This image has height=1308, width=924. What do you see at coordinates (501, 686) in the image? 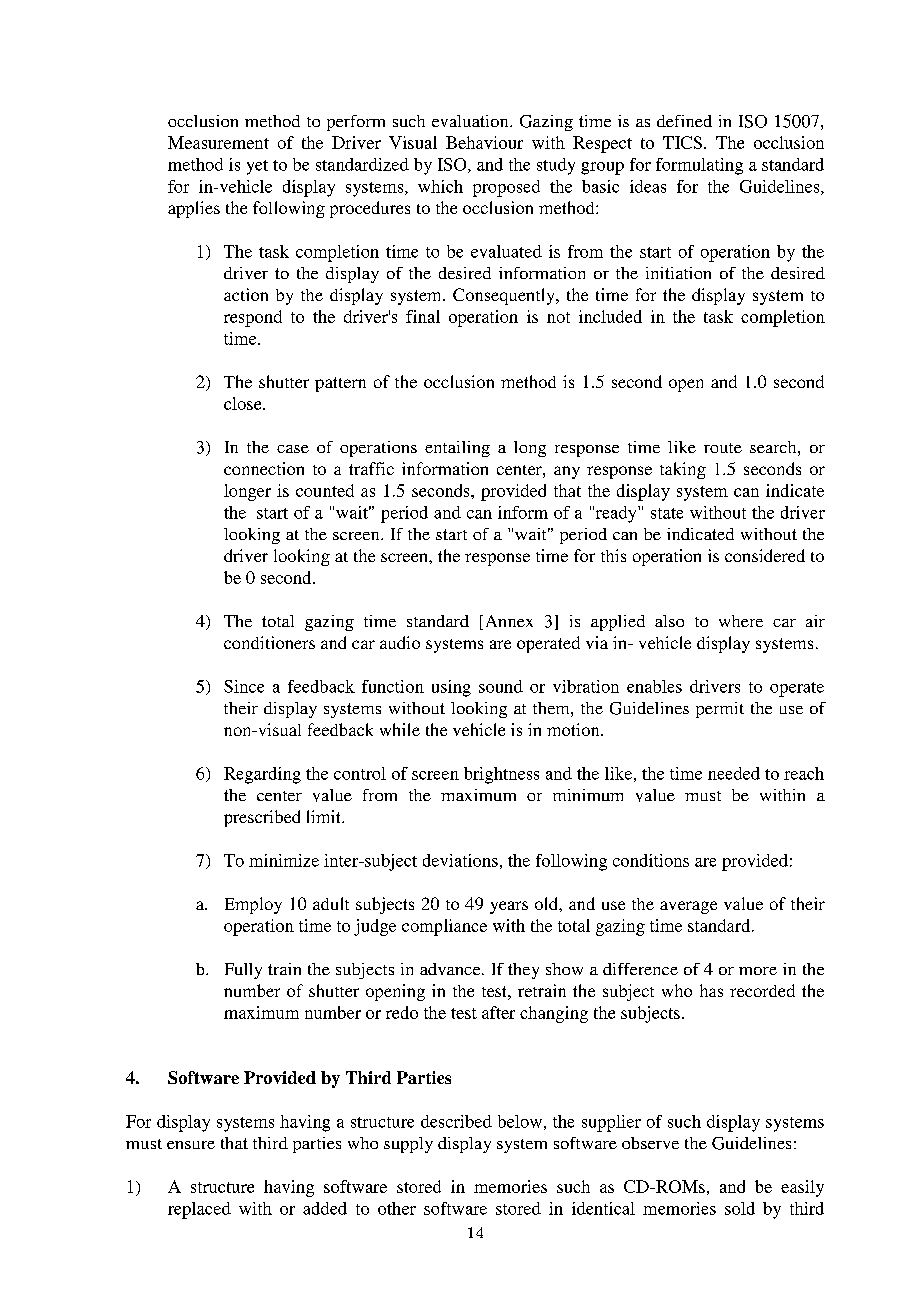
I see `sound` at bounding box center [501, 686].
